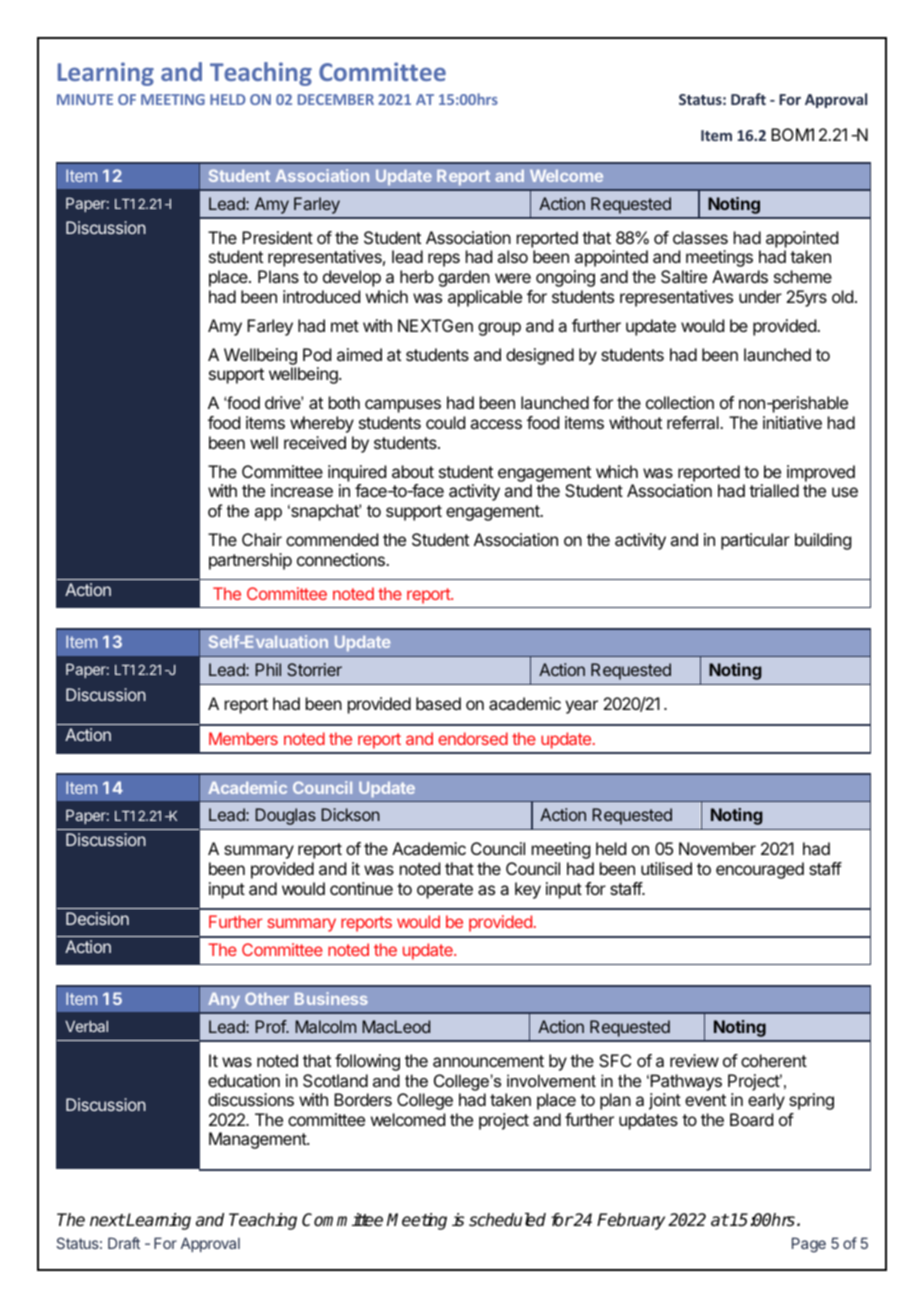 The height and width of the image is (1308, 924). I want to click on partnership, so click(250, 561).
